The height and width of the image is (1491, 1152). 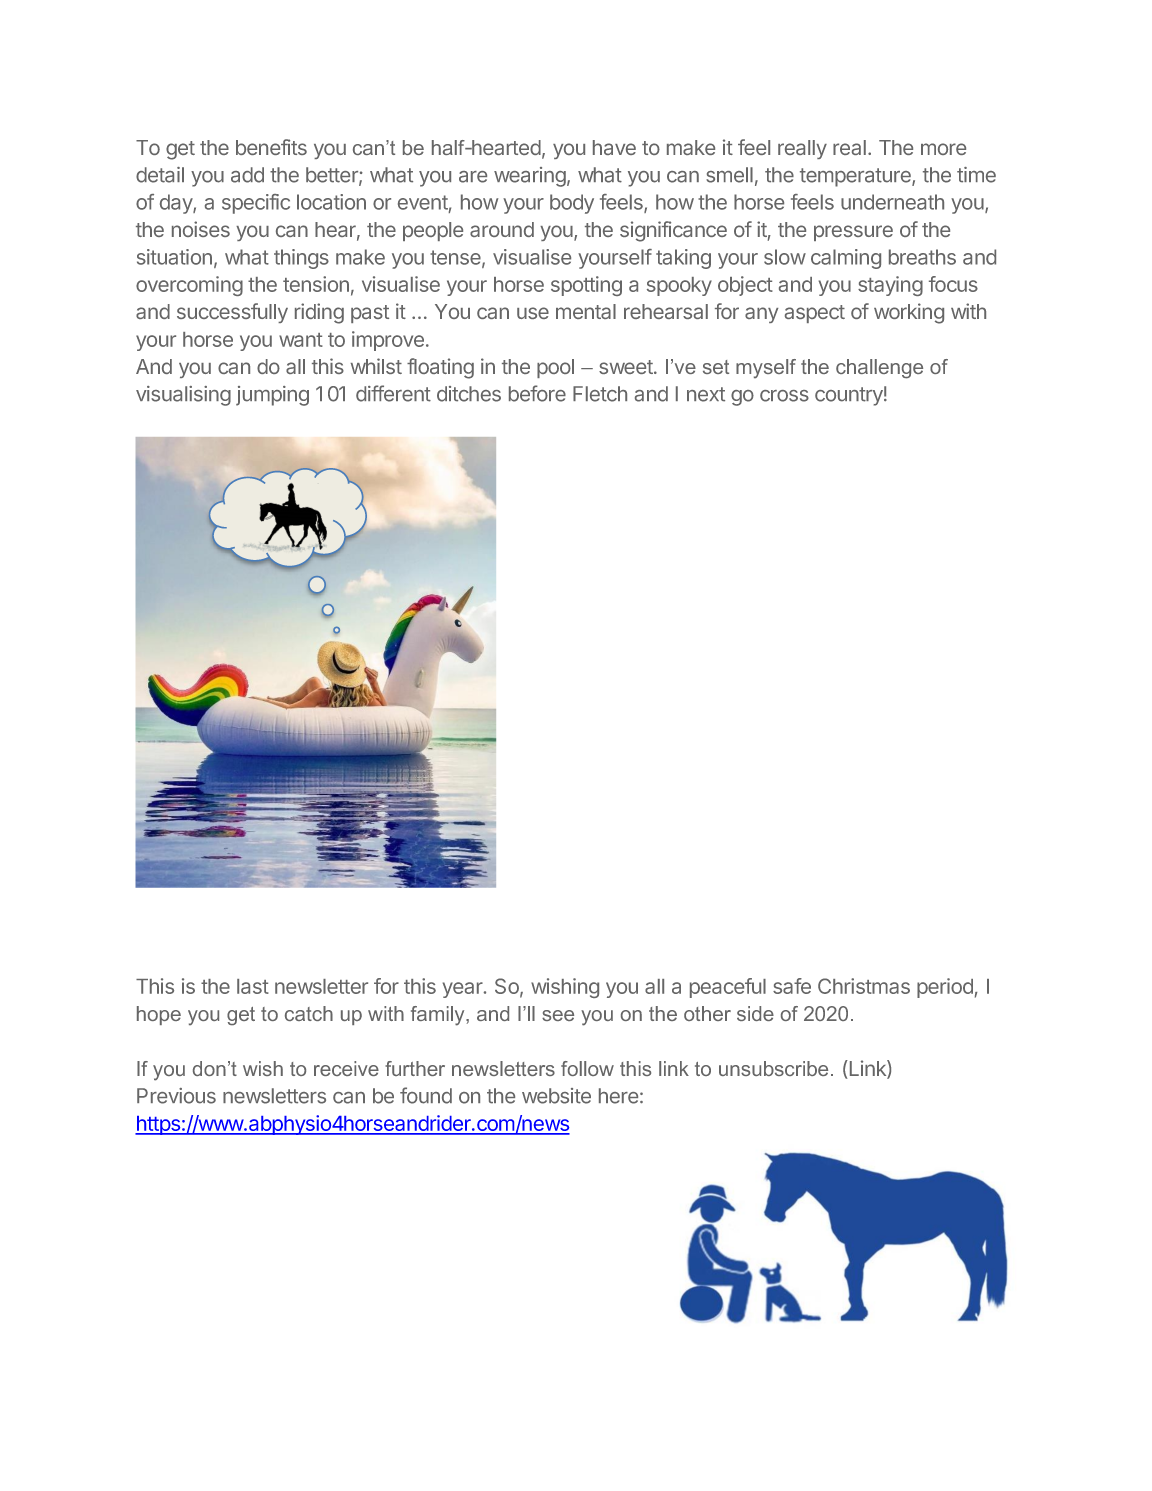 I want to click on Christmas, so click(x=864, y=986).
